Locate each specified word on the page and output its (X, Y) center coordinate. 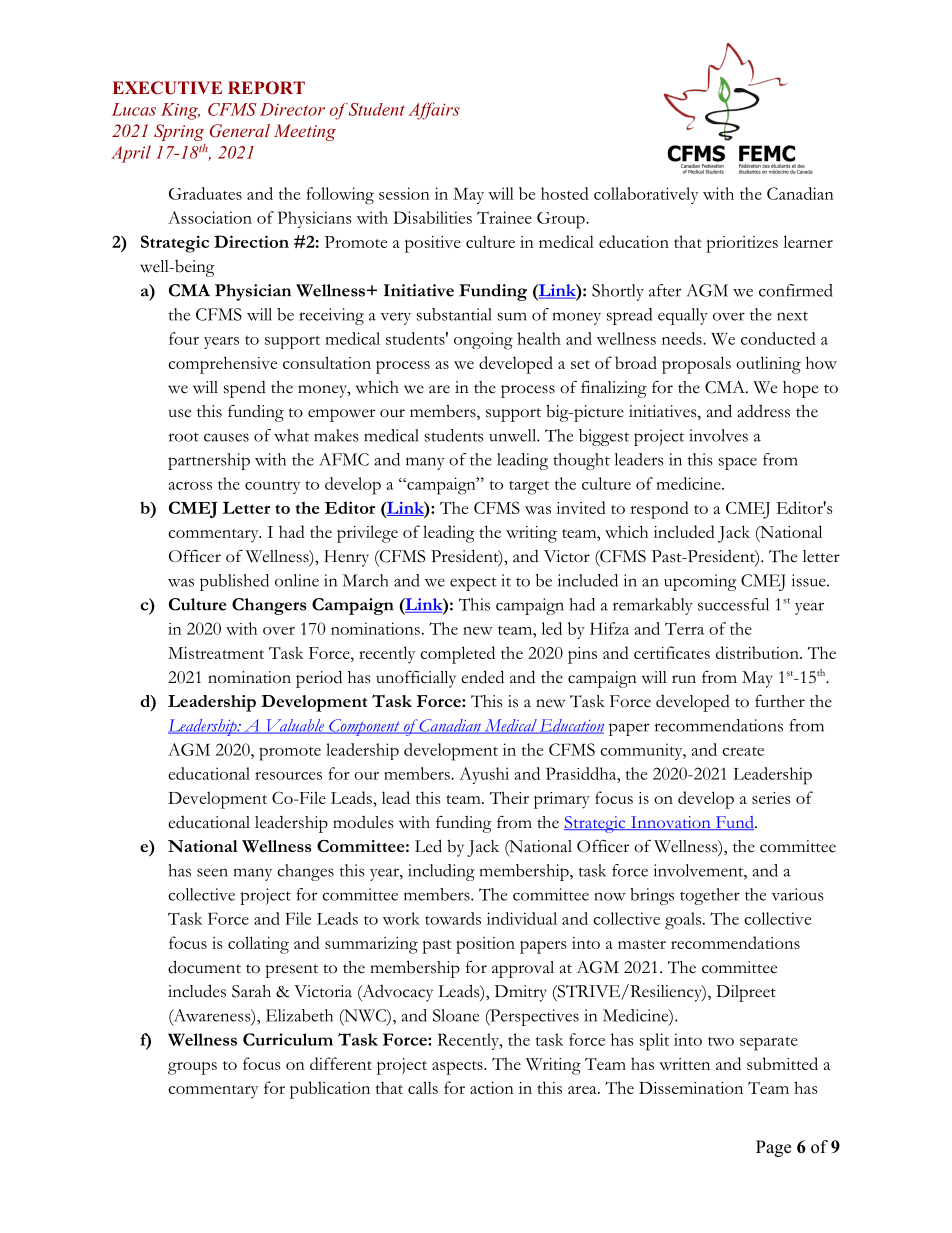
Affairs (434, 111)
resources (288, 776)
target (529, 487)
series (771, 798)
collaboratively (646, 195)
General (240, 131)
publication (330, 1090)
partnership (209, 461)
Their (509, 797)
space (738, 463)
